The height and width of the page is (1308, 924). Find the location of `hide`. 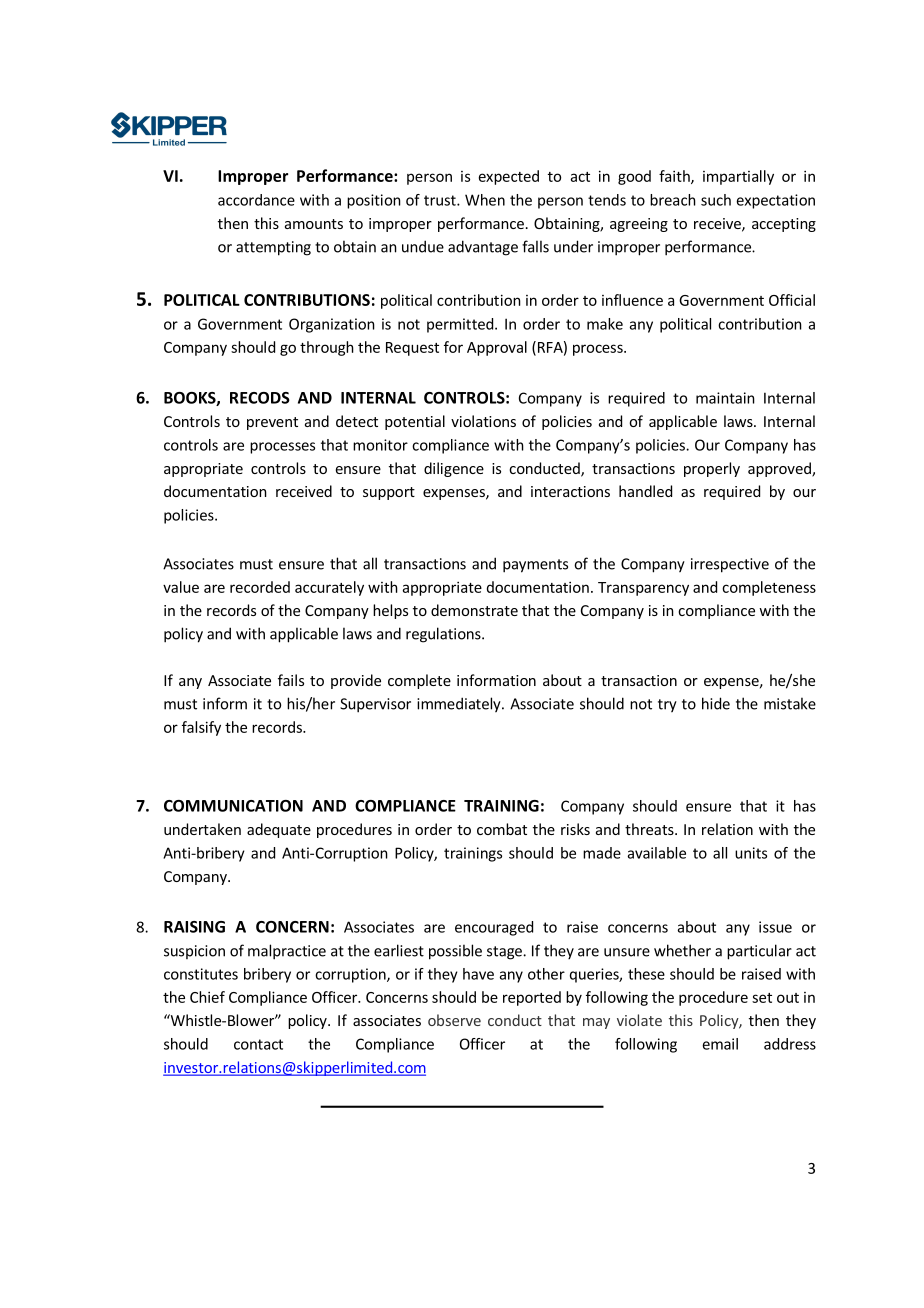

hide is located at coordinates (716, 703).
